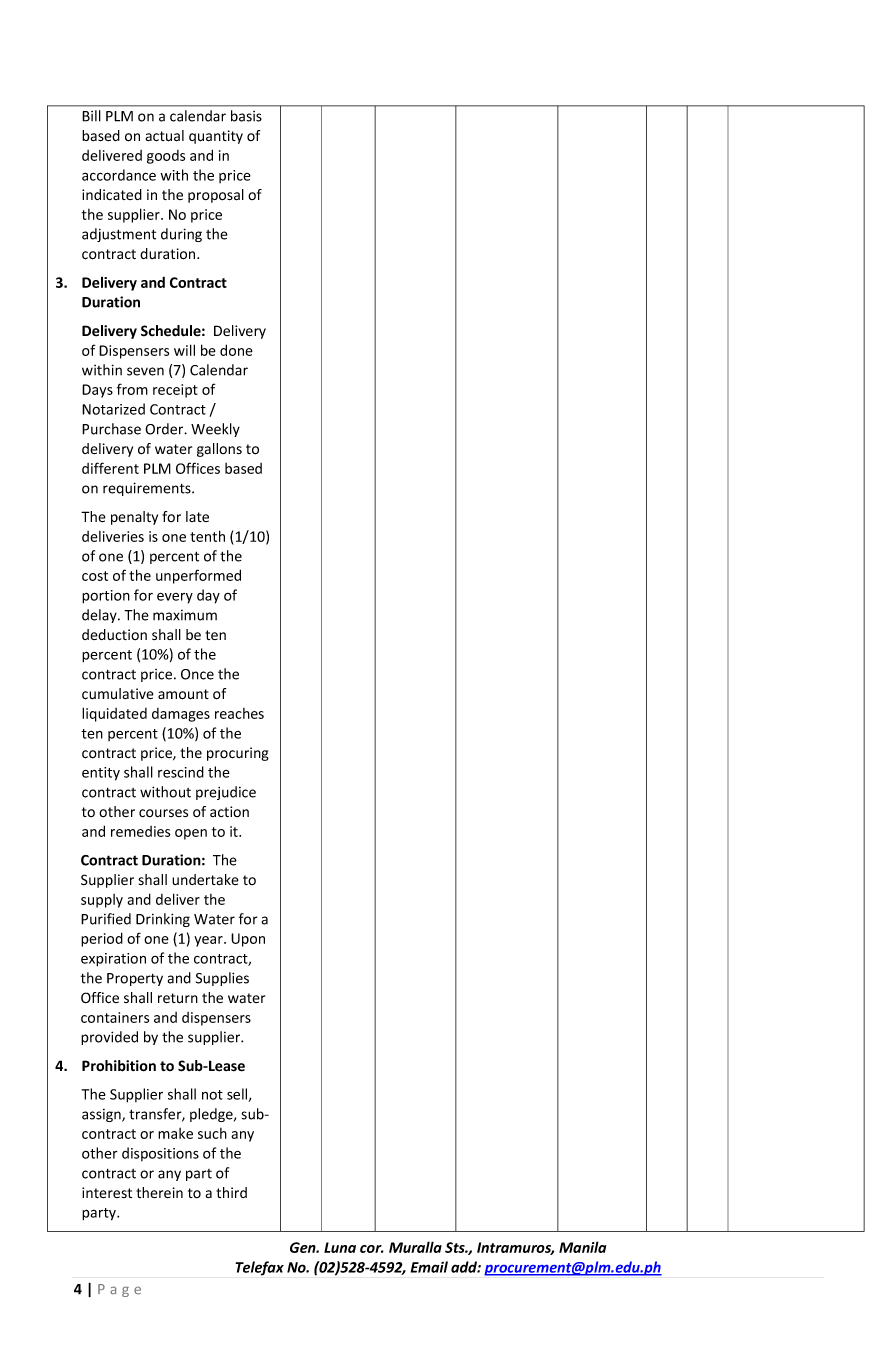 The height and width of the screenshot is (1371, 896). Describe the element at coordinates (216, 137) in the screenshot. I see `quantity` at that location.
